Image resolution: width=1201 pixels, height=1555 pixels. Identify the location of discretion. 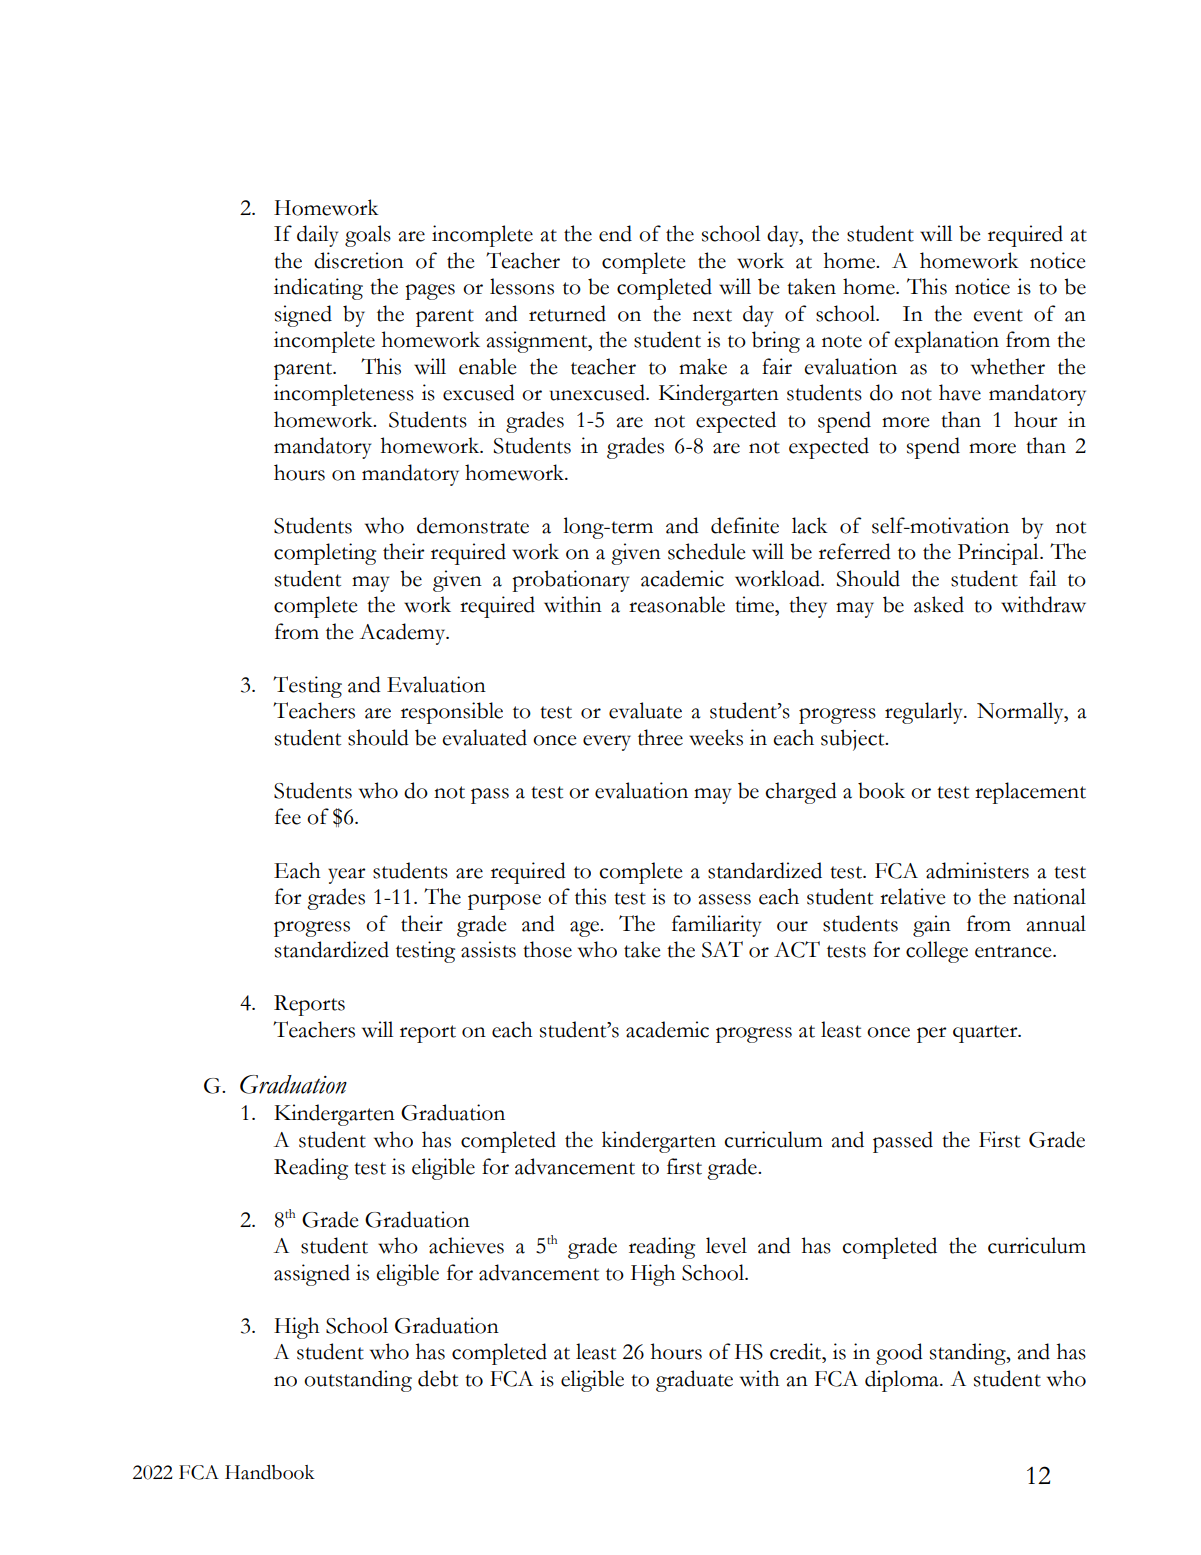
(359, 260).
